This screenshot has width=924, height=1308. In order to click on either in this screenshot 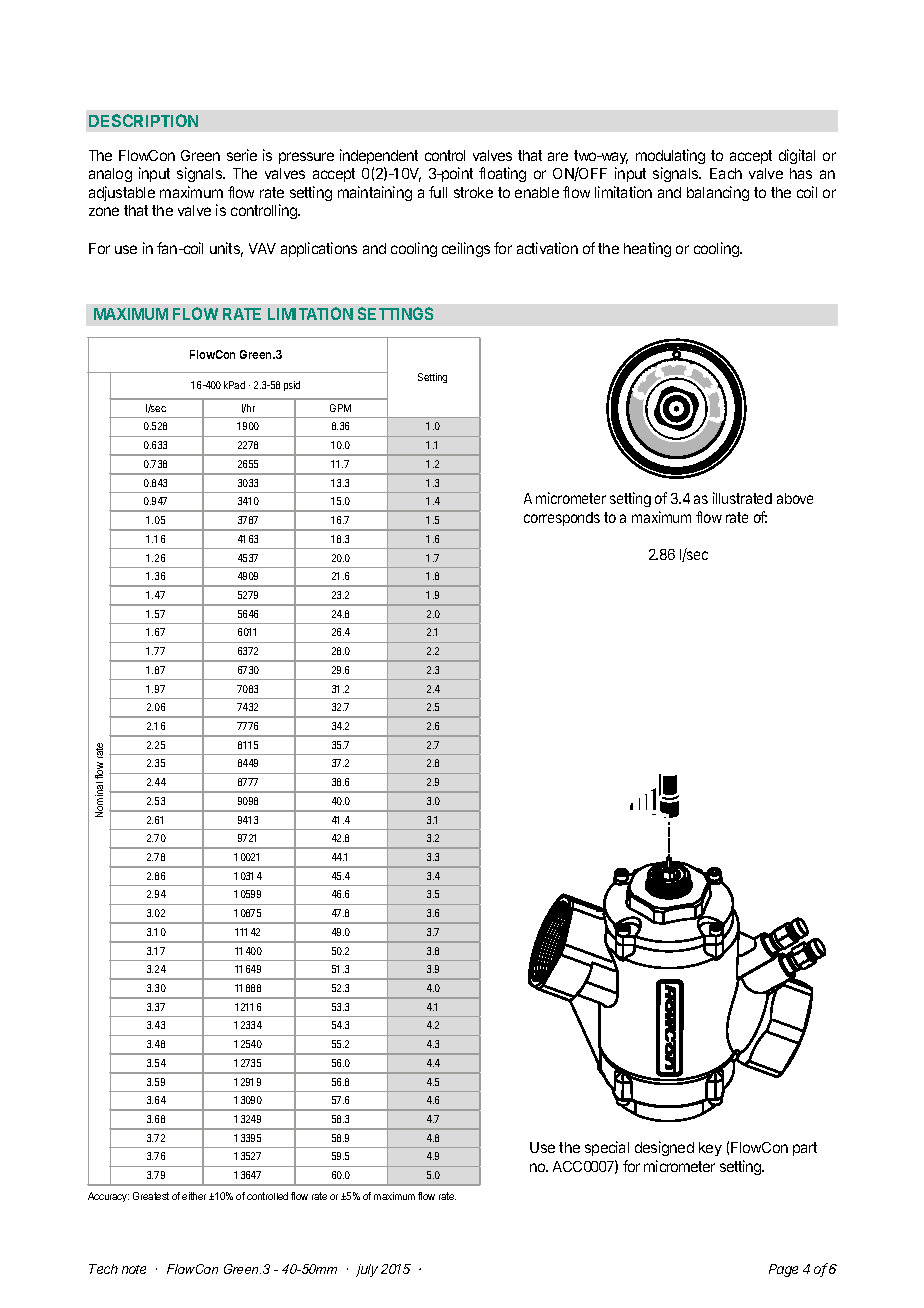, I will do `click(194, 1196)`.
